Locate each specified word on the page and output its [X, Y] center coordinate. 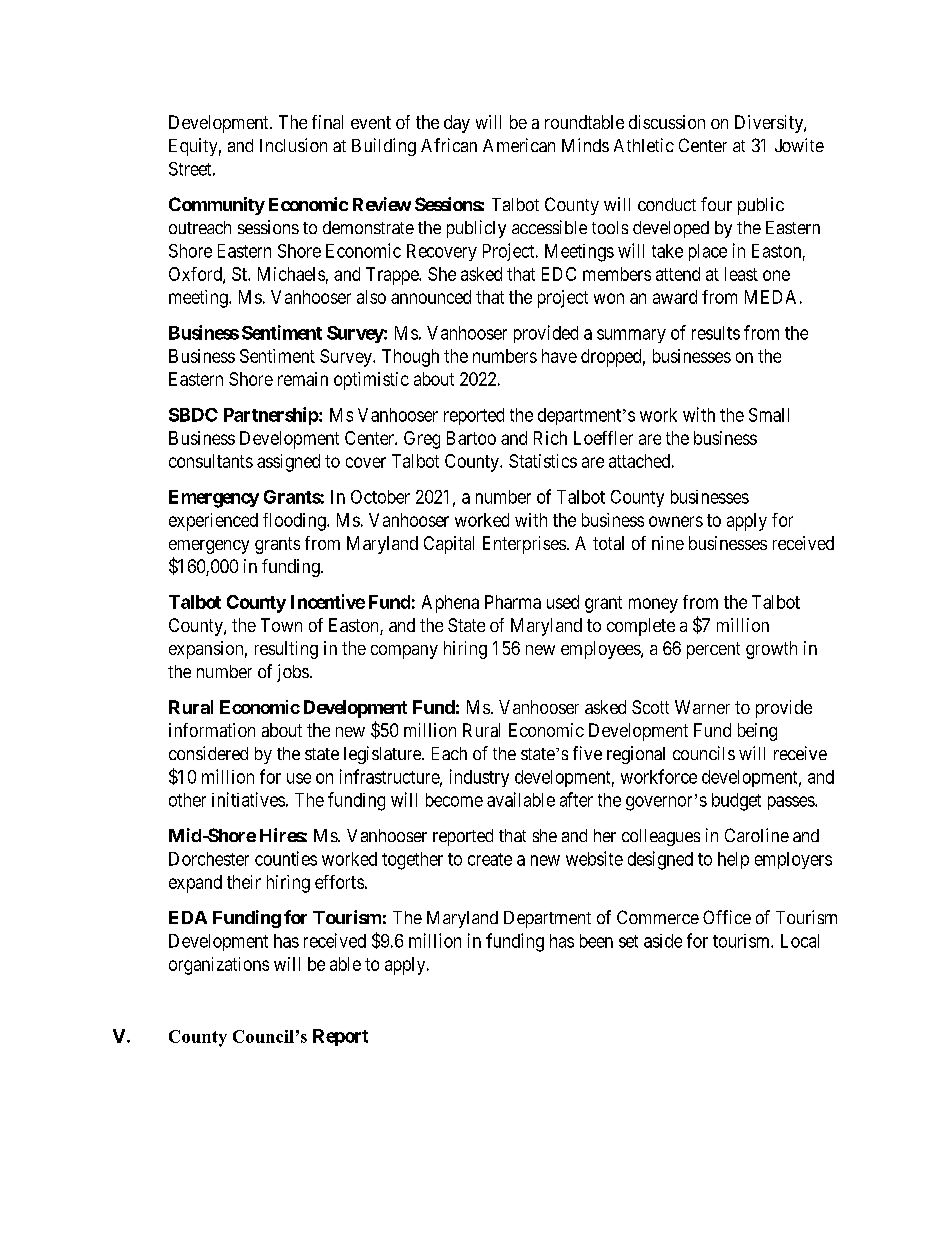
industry [479, 778]
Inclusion [293, 145]
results [716, 333]
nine [668, 543]
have [559, 356]
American [519, 145]
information [212, 730]
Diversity [770, 124]
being [757, 732]
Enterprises [524, 545]
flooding [295, 522]
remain [303, 379]
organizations [219, 966]
